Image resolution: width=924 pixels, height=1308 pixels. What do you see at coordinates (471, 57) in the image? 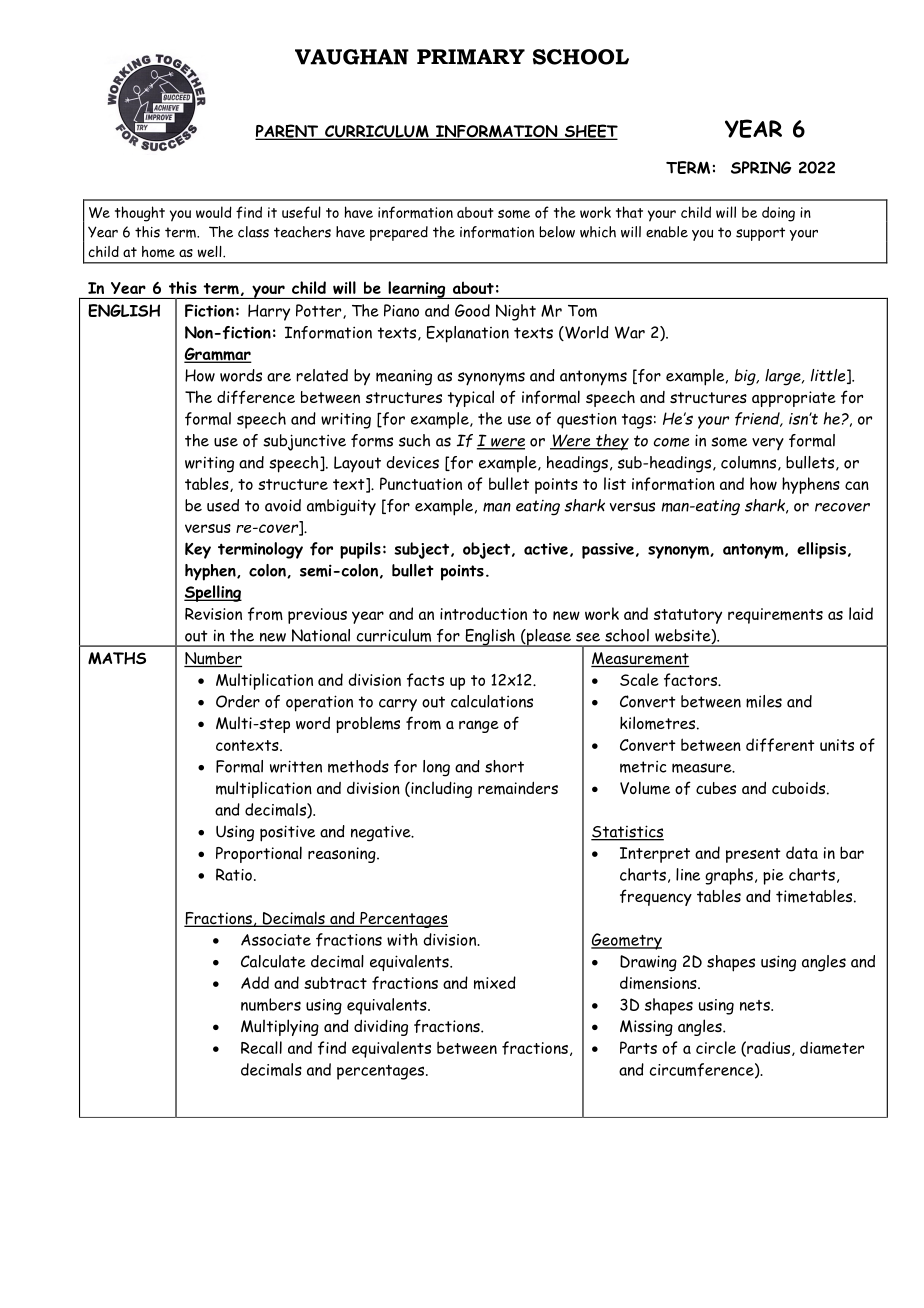
I see `PRIMARY` at bounding box center [471, 57].
